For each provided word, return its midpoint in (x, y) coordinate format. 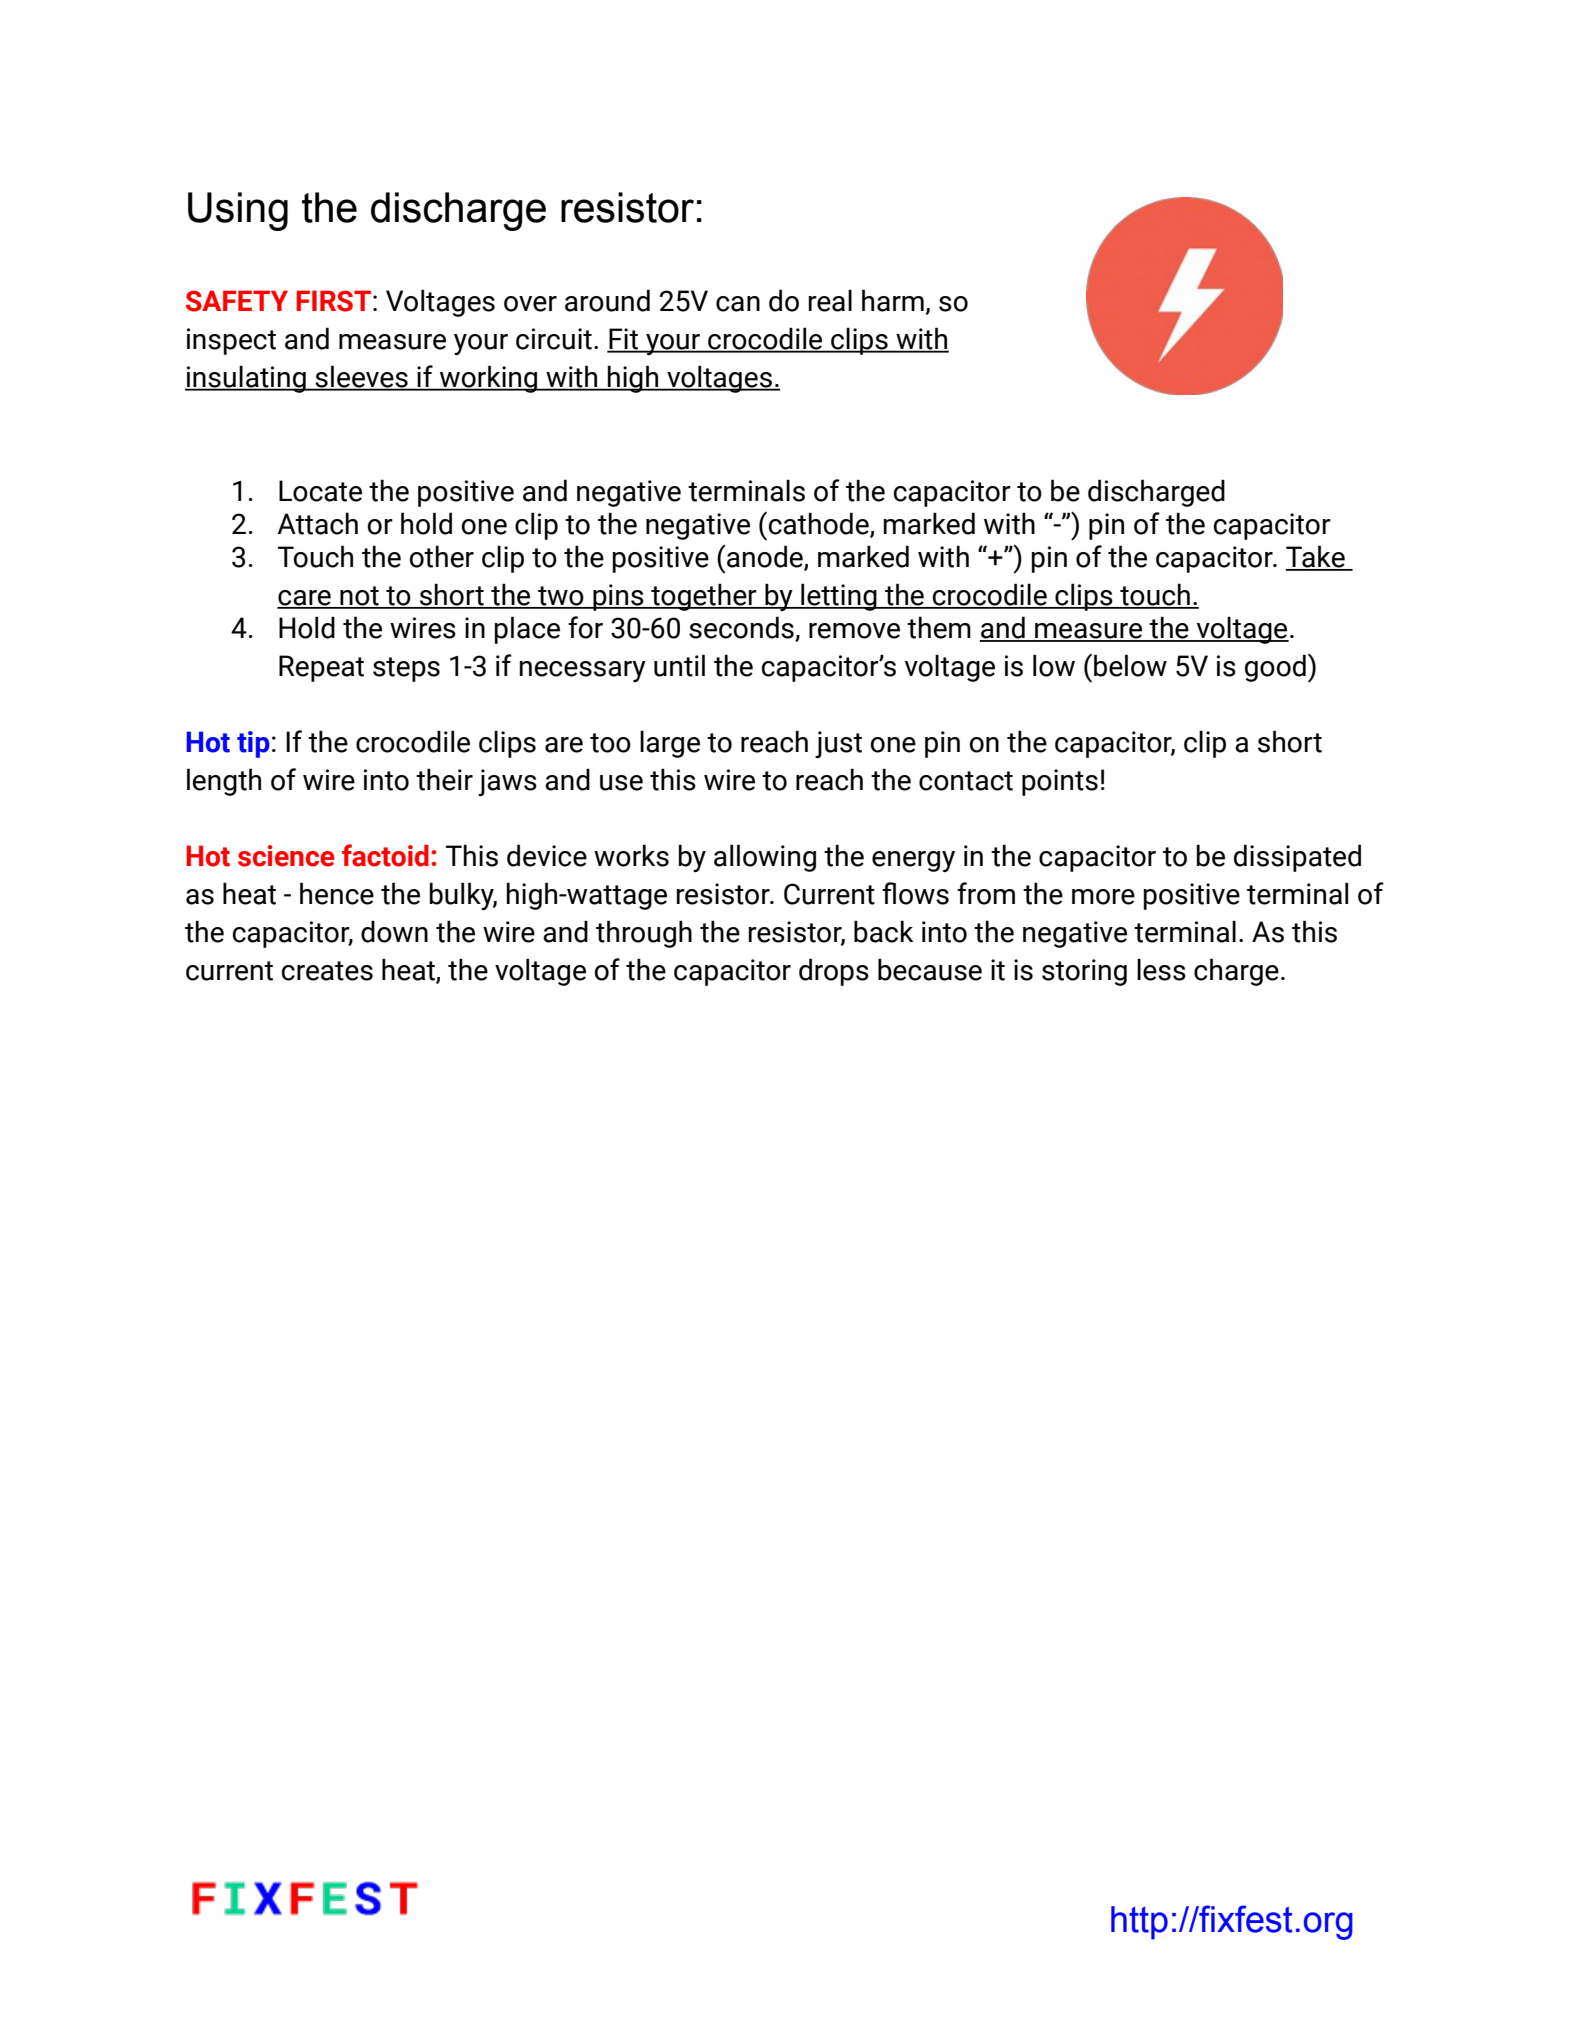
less (1161, 969)
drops (834, 972)
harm (893, 300)
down (394, 931)
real (830, 300)
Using (238, 211)
